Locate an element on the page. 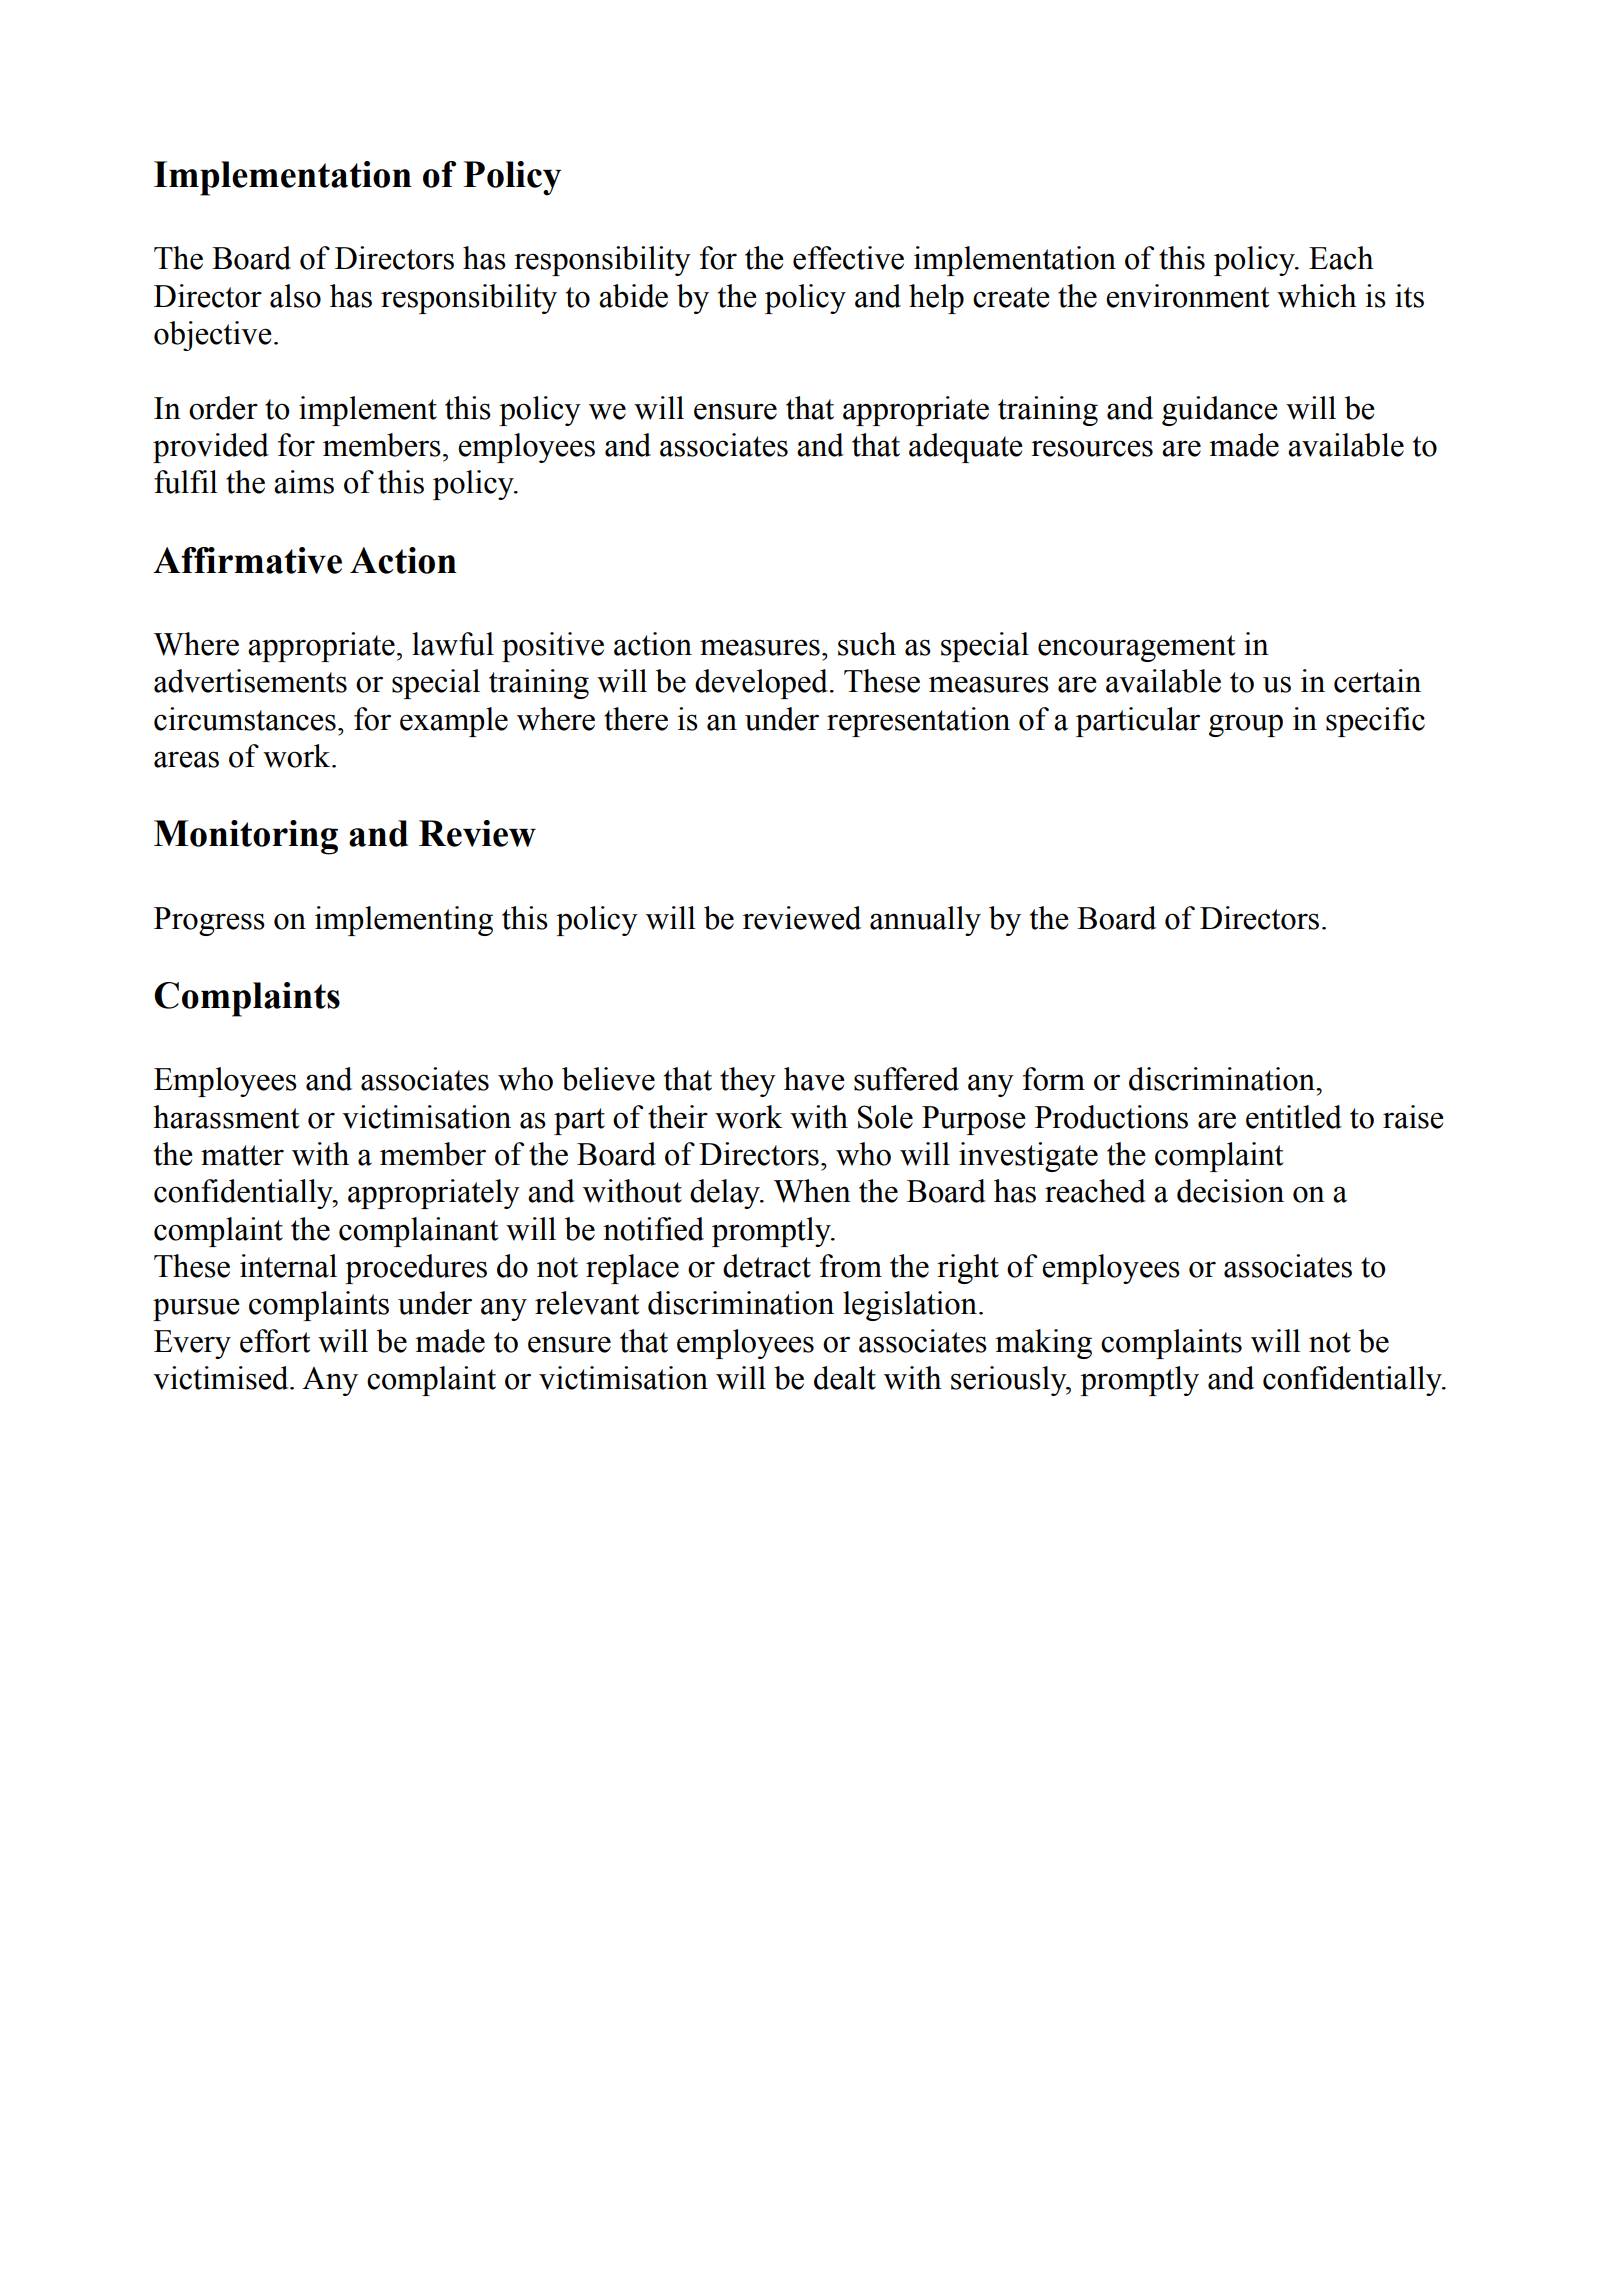 The image size is (1609, 2277). such is located at coordinates (867, 644).
